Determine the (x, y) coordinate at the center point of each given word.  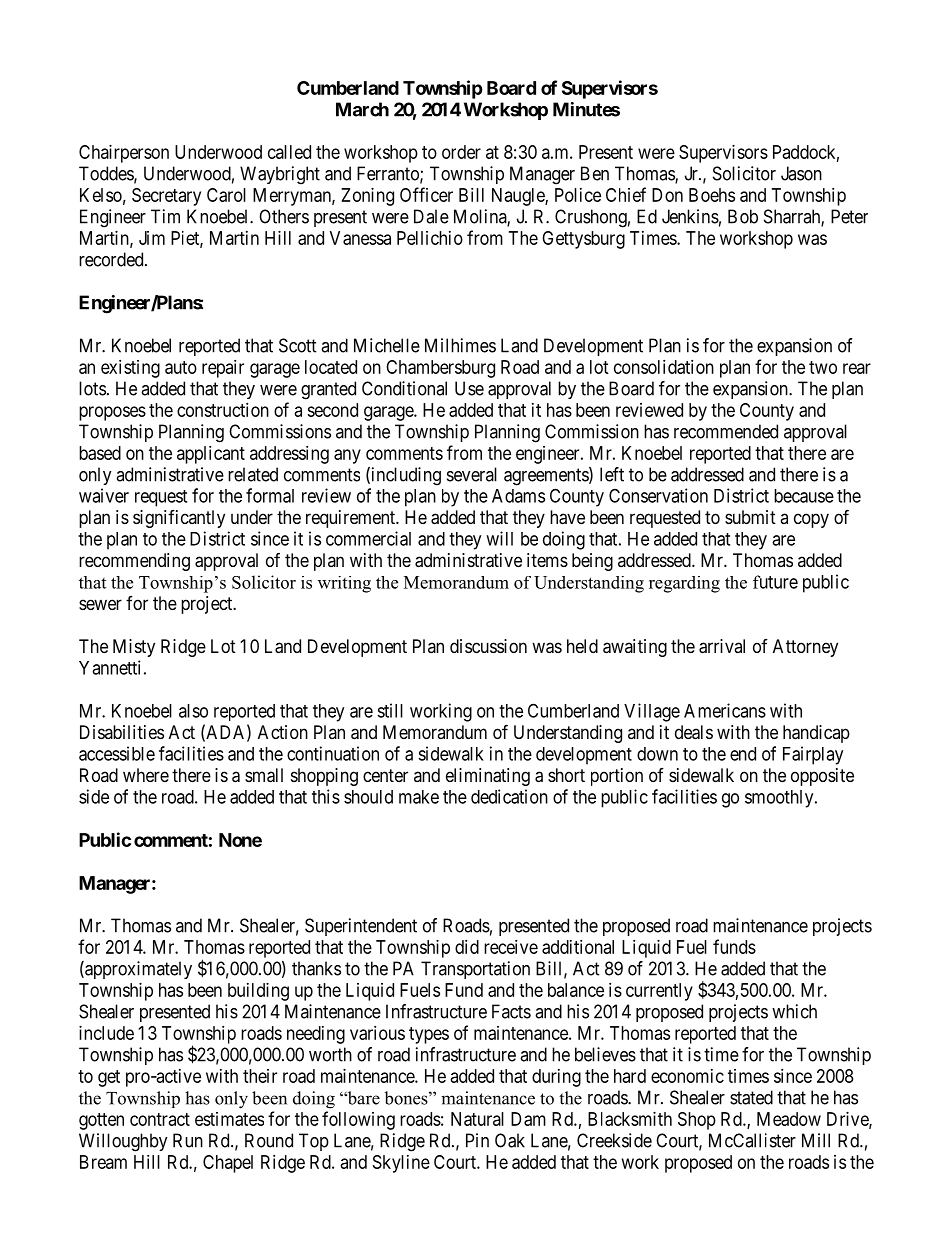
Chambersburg (440, 369)
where (146, 775)
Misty (134, 648)
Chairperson (124, 154)
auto (181, 367)
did (467, 947)
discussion (488, 646)
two (823, 367)
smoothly (780, 799)
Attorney (805, 648)
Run (188, 1140)
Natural (477, 1119)
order (461, 152)
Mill (816, 1140)
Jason (801, 173)
